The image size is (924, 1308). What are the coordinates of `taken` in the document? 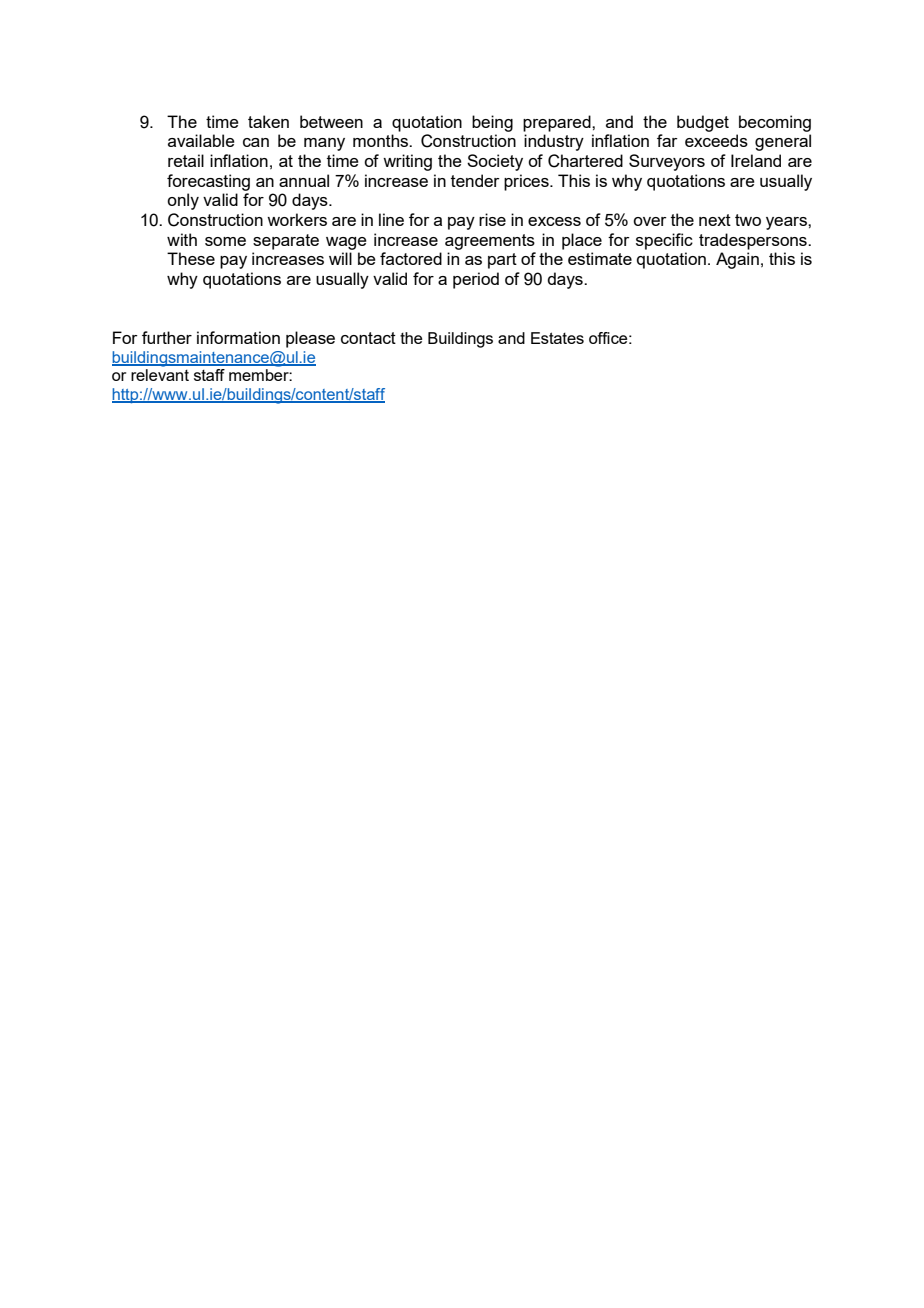 It's located at (268, 121).
